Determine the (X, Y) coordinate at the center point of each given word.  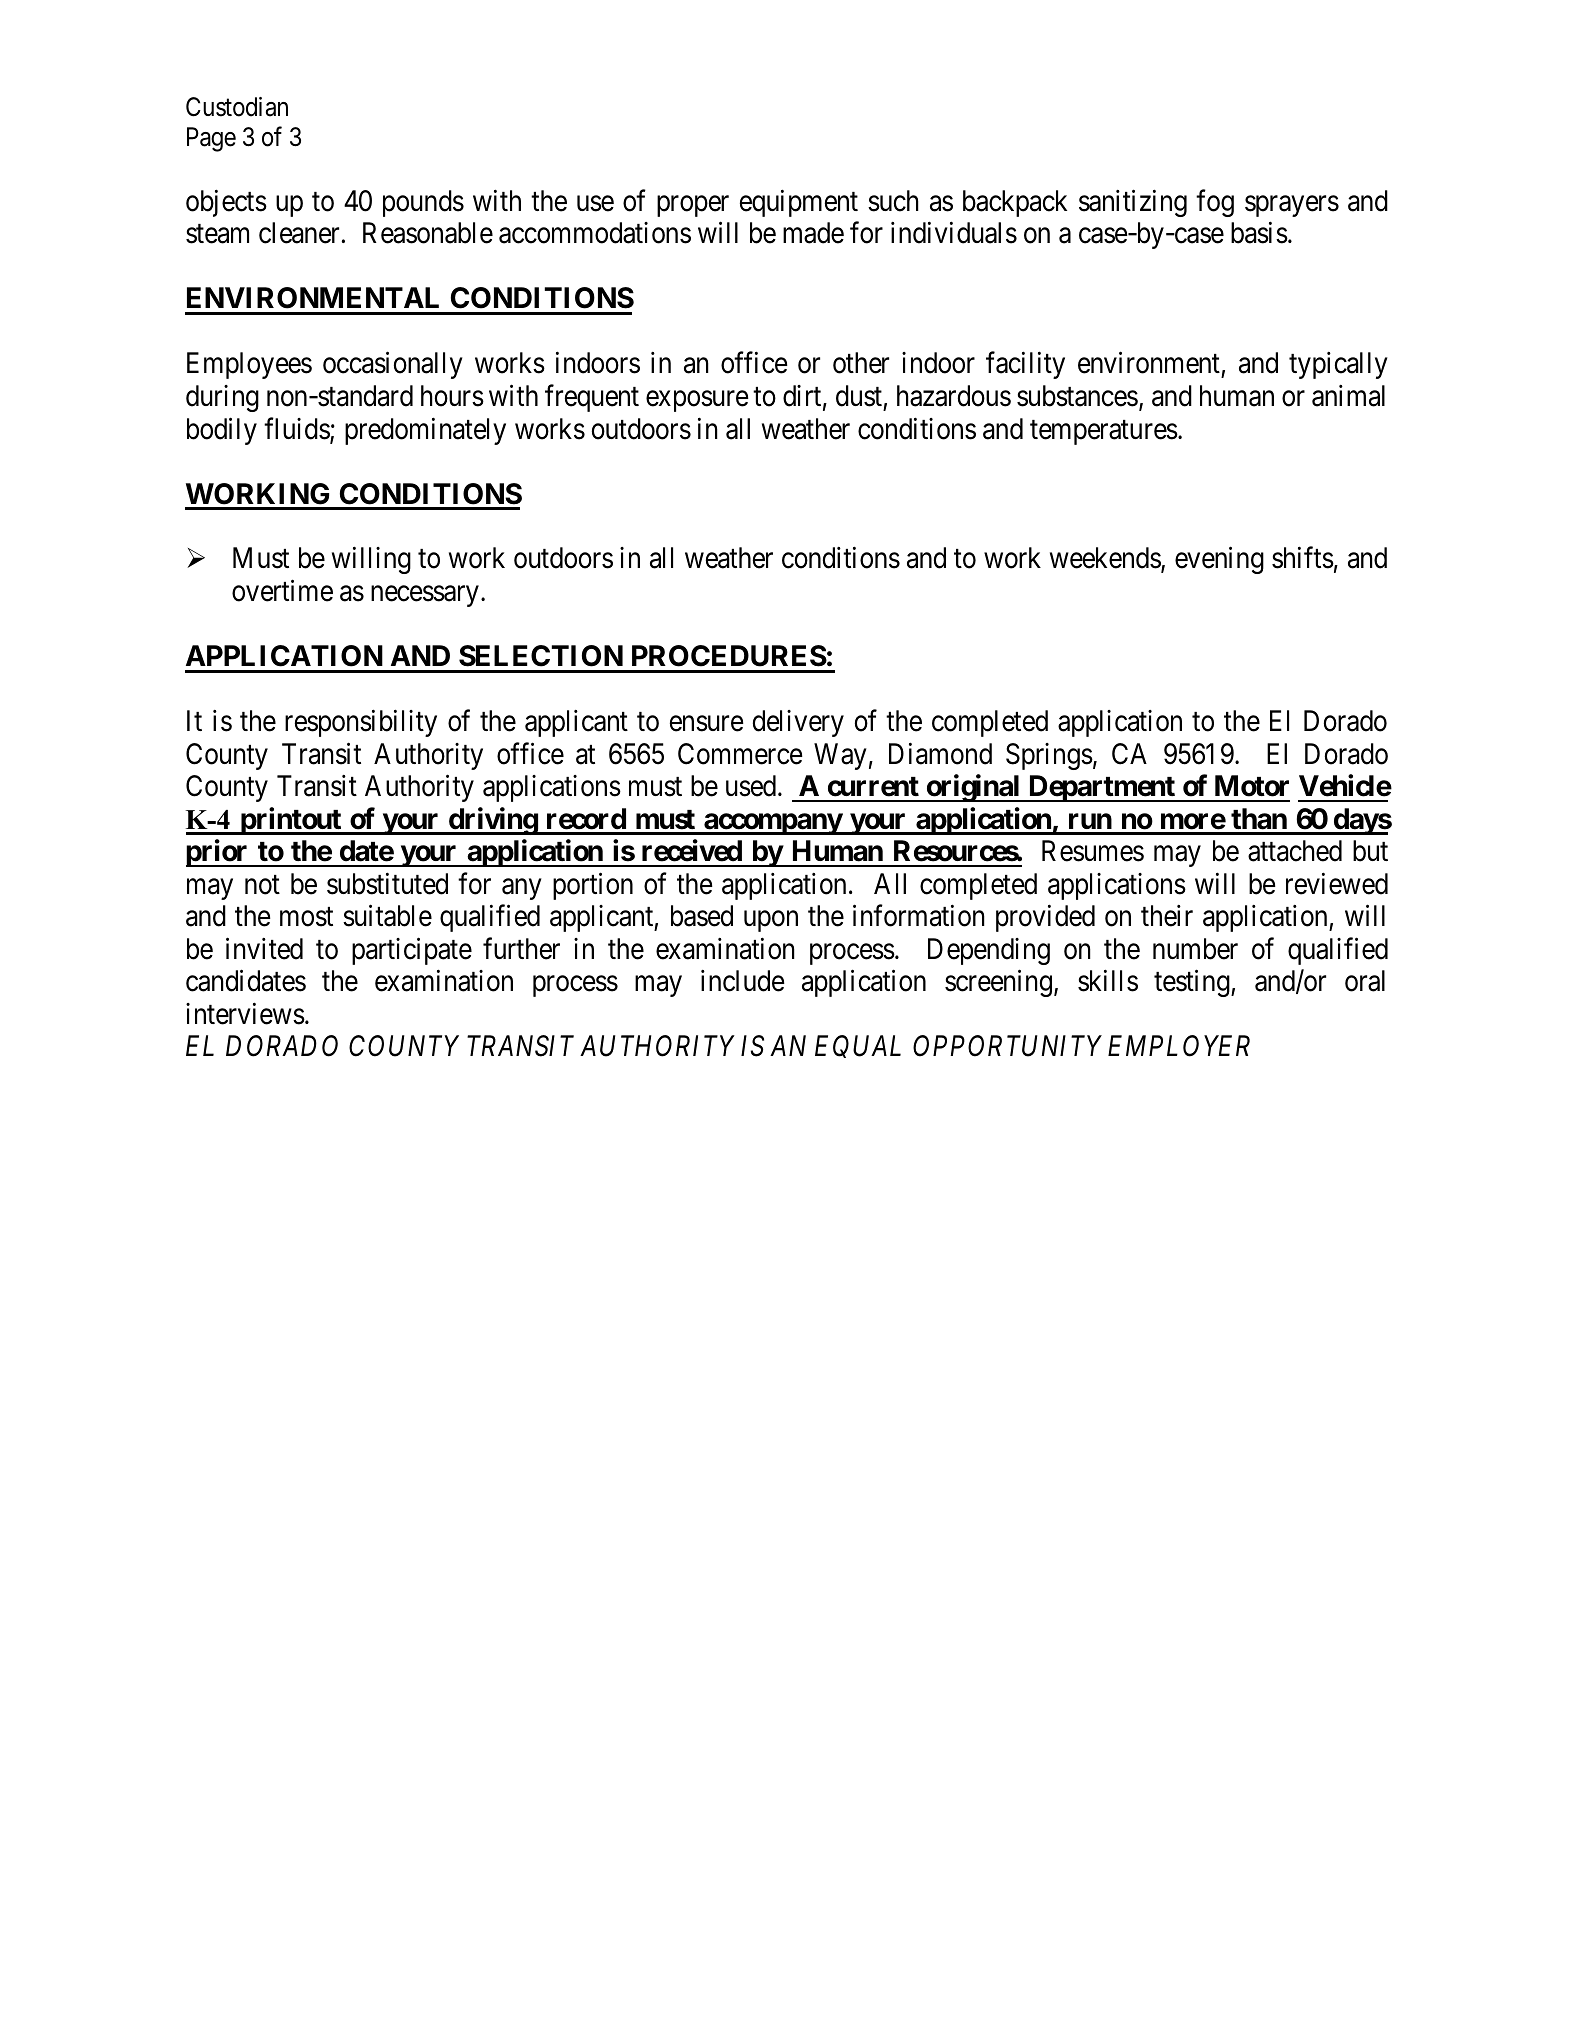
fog (1215, 203)
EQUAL (858, 1047)
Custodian (237, 107)
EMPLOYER (1179, 1046)
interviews (245, 1014)
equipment (799, 203)
